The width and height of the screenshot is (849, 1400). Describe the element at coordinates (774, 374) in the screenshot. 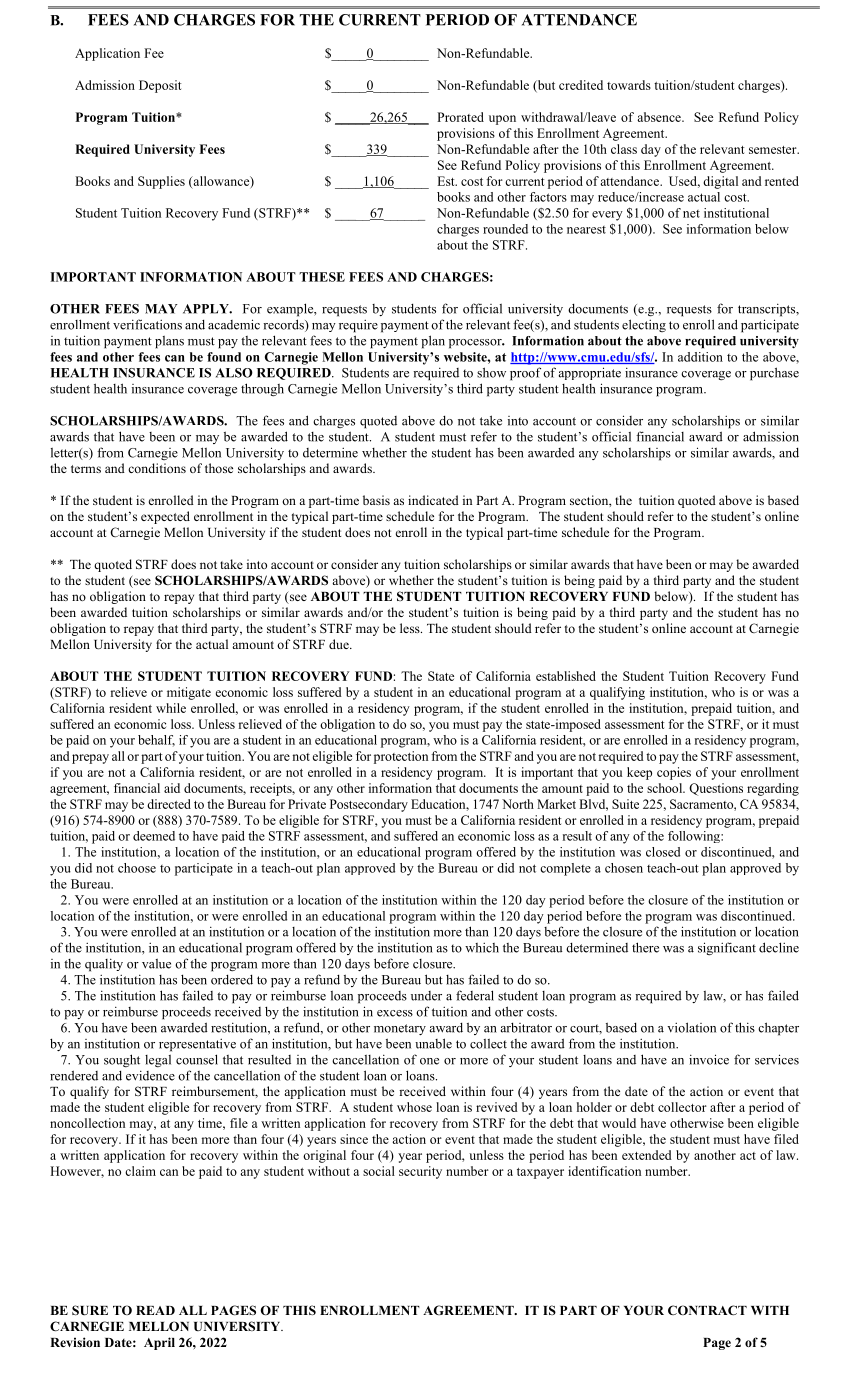

I see `purchase` at that location.
